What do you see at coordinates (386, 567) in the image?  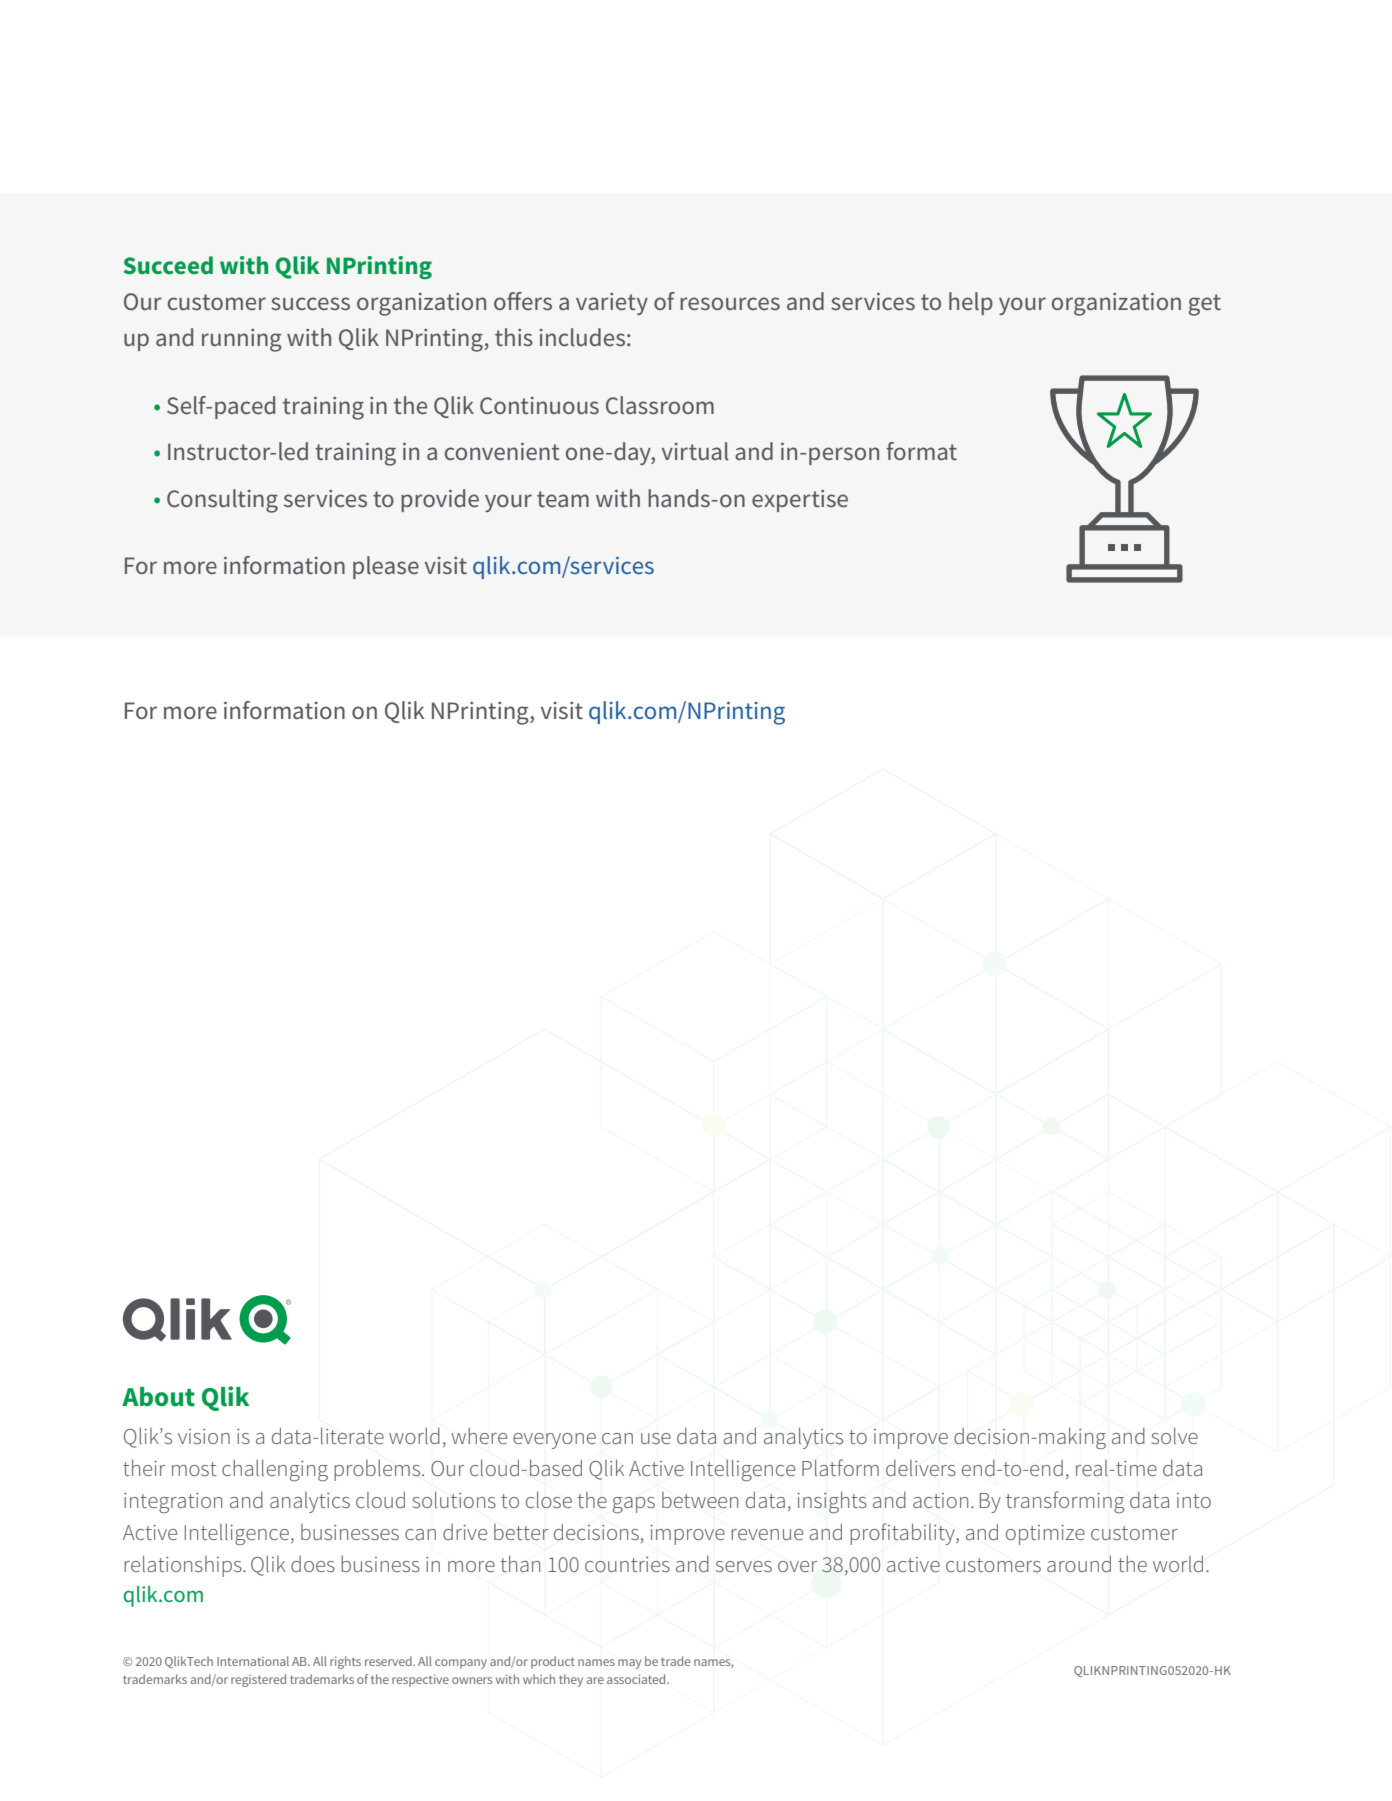 I see `please` at bounding box center [386, 567].
